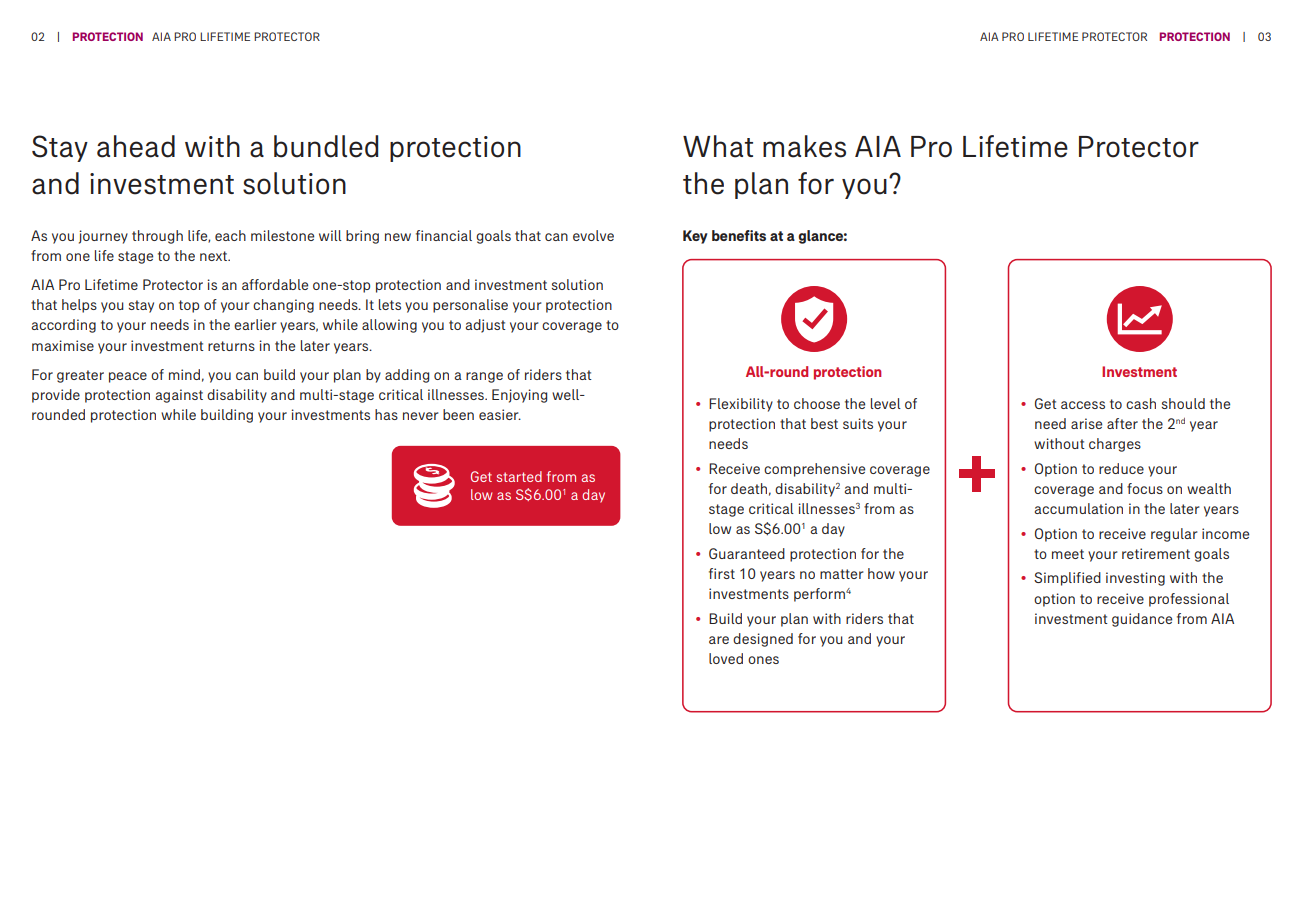 The width and height of the screenshot is (1303, 924). Describe the element at coordinates (741, 405) in the screenshot. I see `Flexibility` at that location.
